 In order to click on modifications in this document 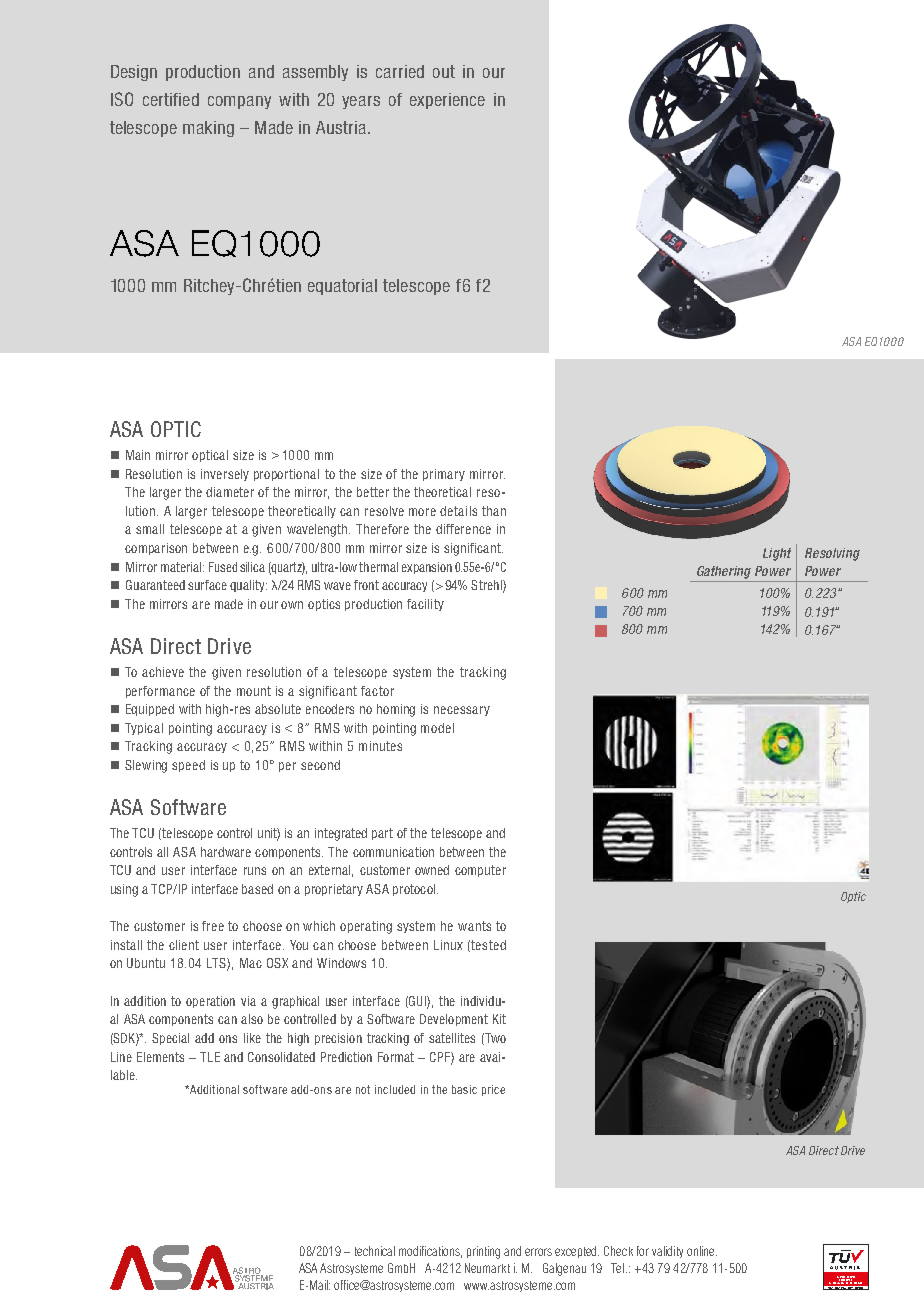, I will do `click(430, 1252)`.
